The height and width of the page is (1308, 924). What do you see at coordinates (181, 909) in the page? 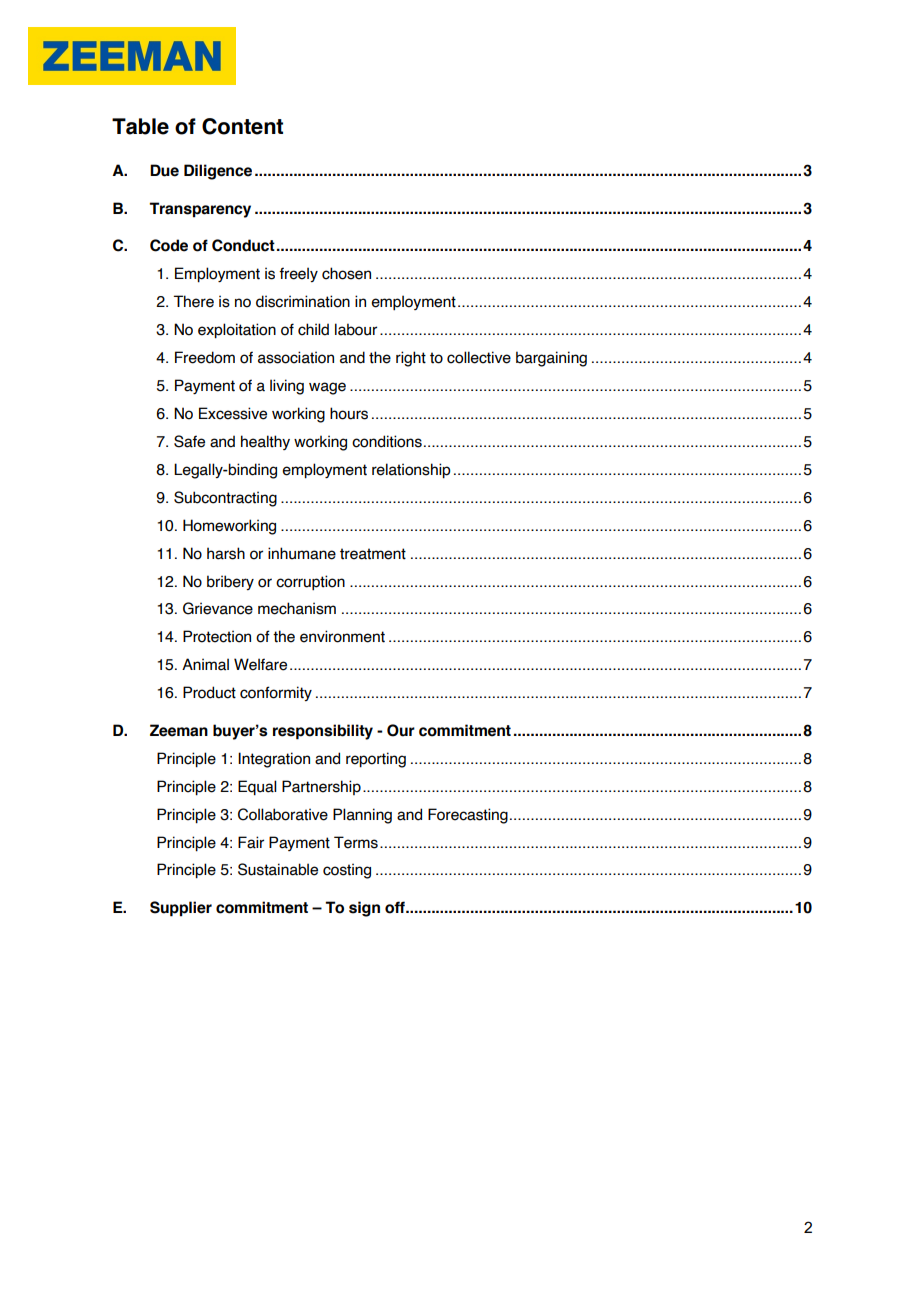
I see `Supplier` at bounding box center [181, 909].
